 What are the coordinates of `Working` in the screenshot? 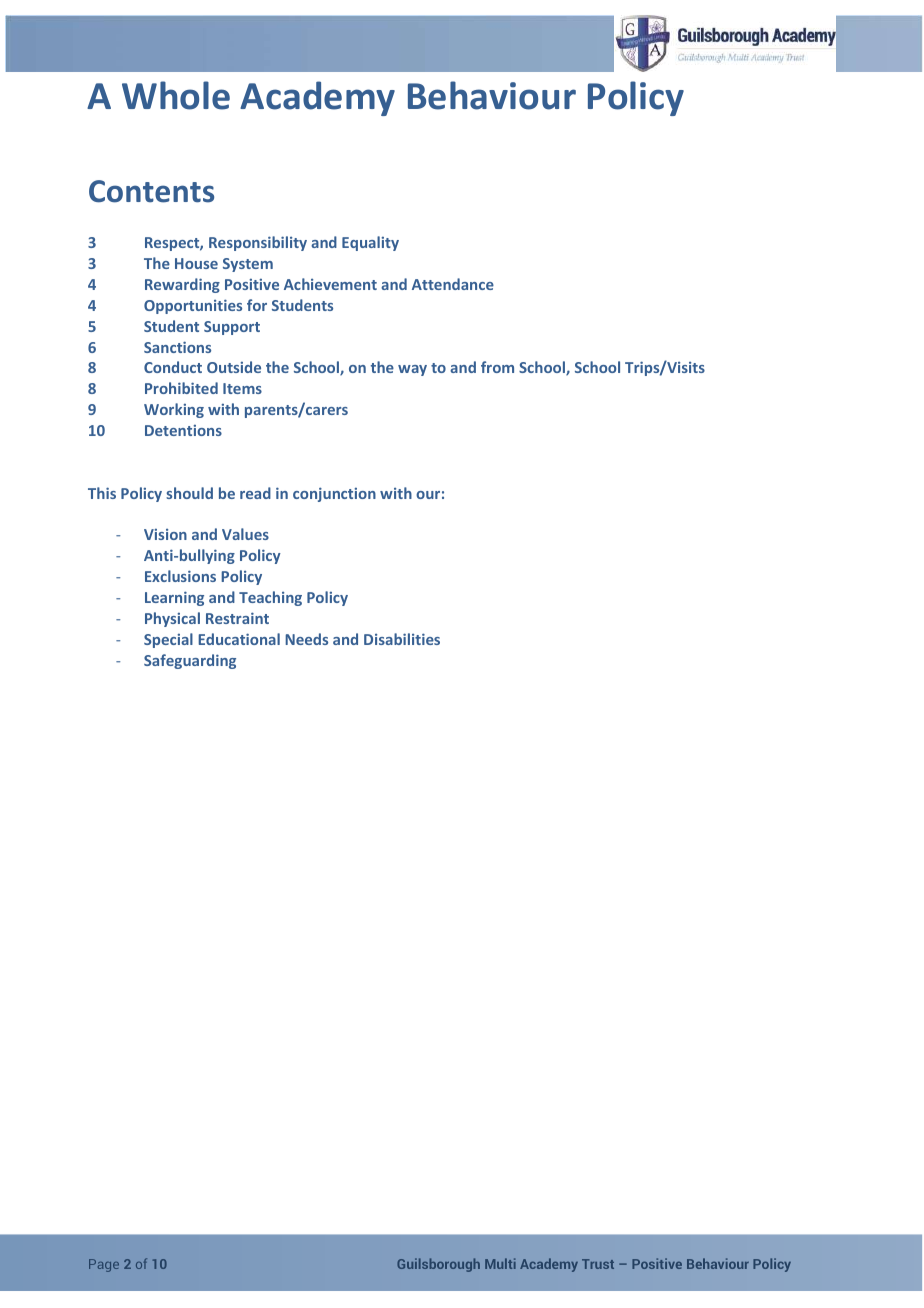 It's located at (174, 410).
